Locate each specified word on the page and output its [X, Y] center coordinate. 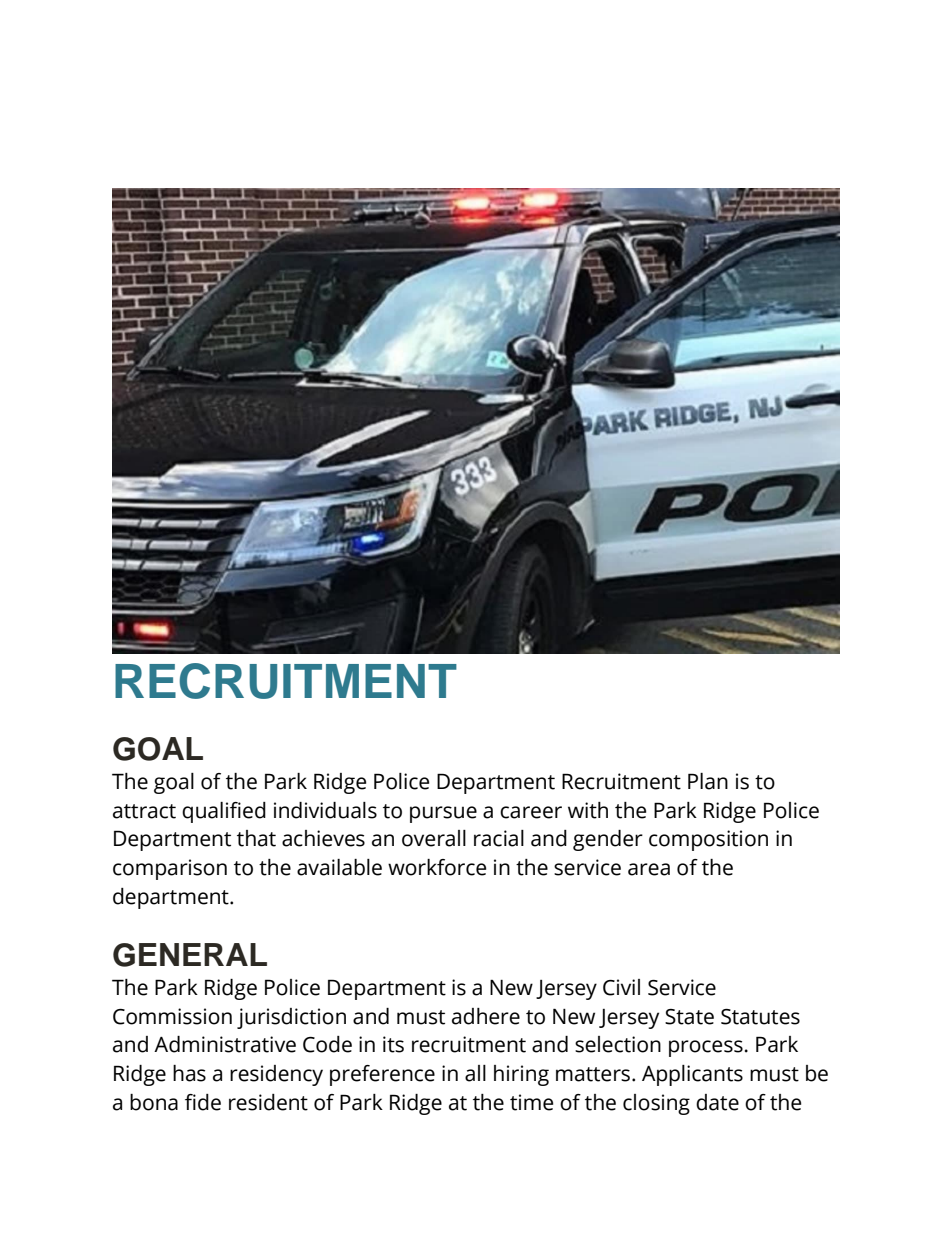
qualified [224, 812]
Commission [172, 1016]
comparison [170, 869]
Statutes [760, 1017]
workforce [437, 867]
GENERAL [190, 955]
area [649, 869]
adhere [486, 1016]
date [717, 1102]
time [531, 1102]
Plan [708, 781]
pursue [443, 814]
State [689, 1017]
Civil [621, 987]
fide [203, 1102]
